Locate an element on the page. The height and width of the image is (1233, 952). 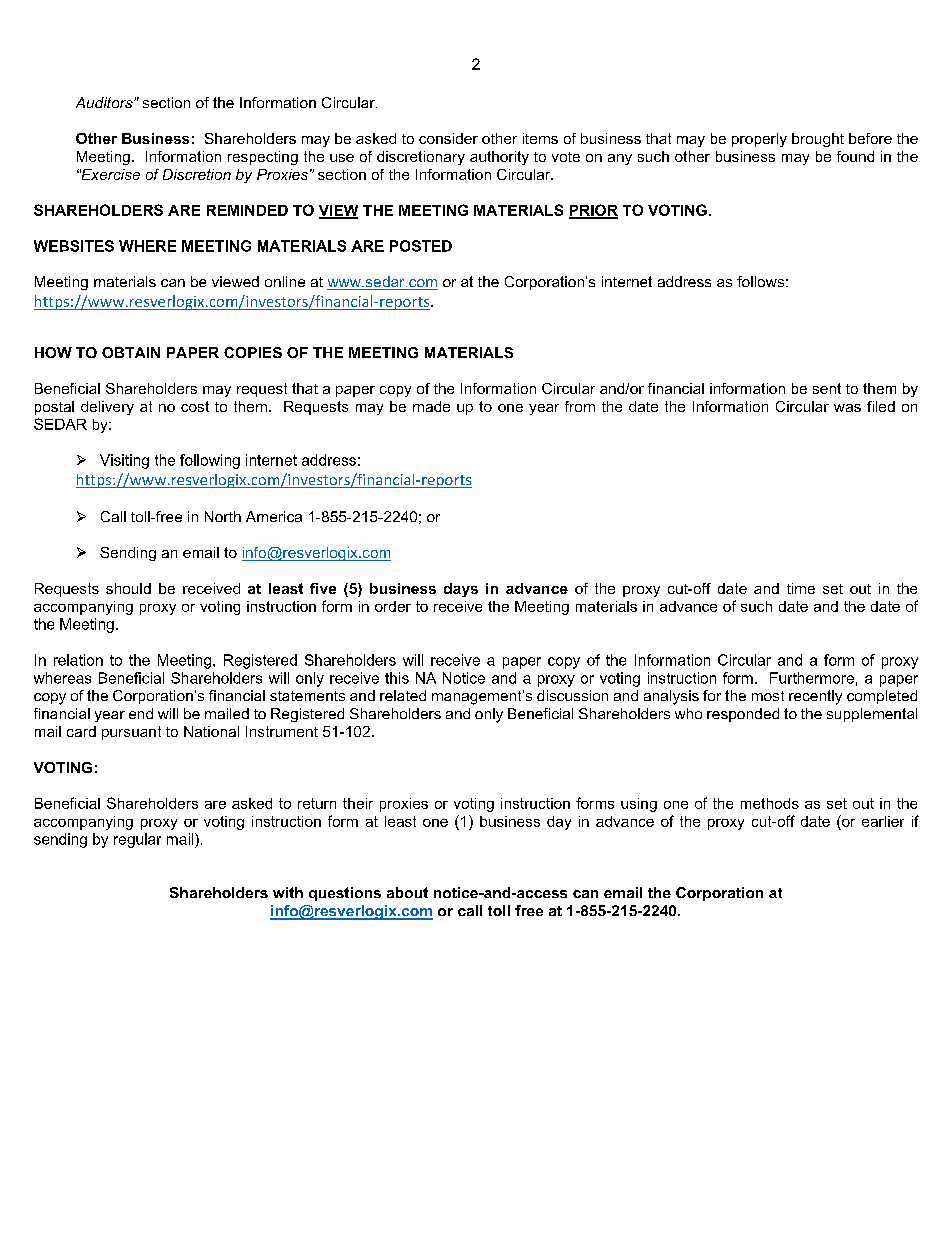
sent is located at coordinates (827, 388).
